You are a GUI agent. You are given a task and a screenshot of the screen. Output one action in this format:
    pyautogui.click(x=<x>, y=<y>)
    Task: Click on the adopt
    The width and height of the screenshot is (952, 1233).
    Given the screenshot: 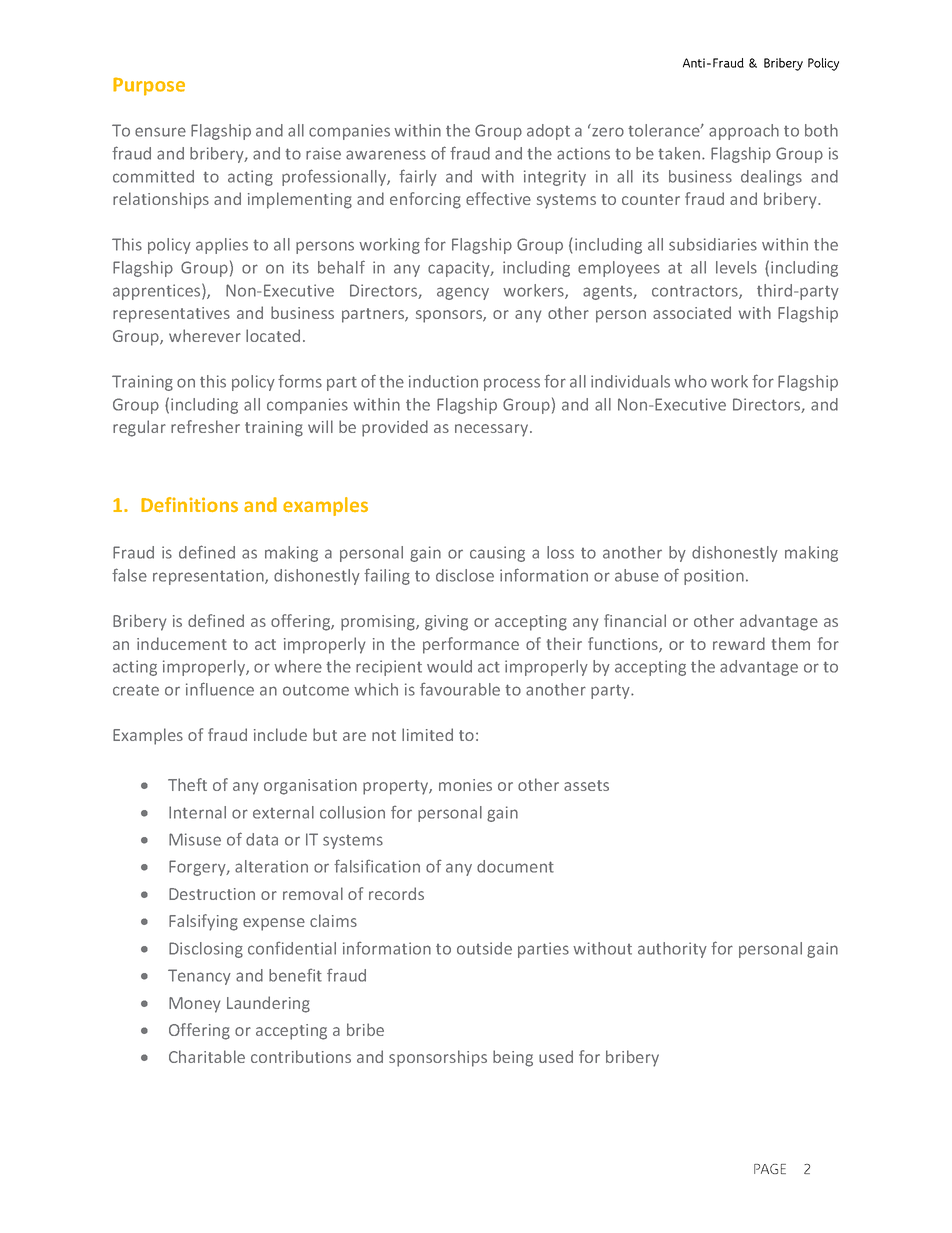 What is the action you would take?
    pyautogui.click(x=548, y=132)
